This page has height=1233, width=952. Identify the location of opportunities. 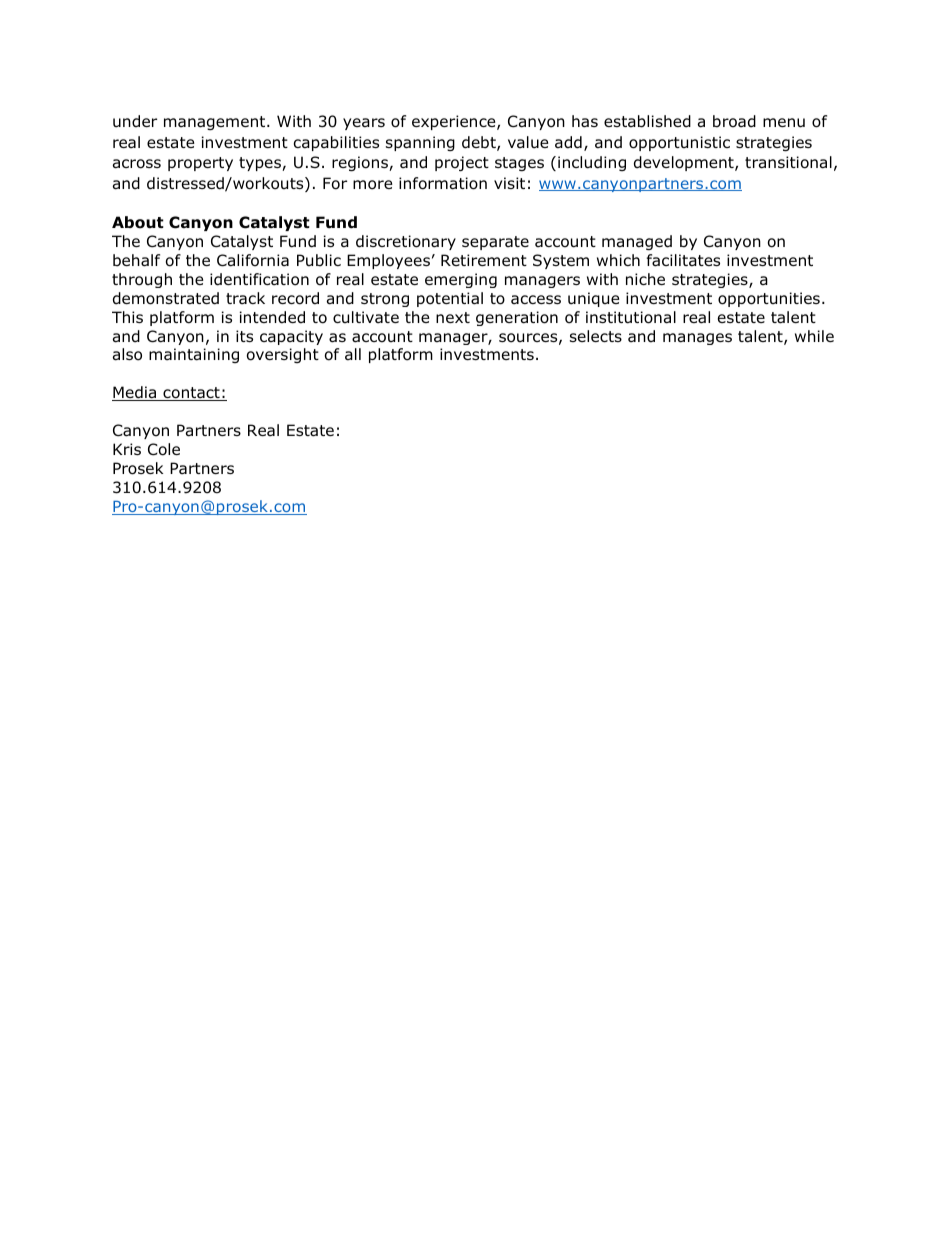
(769, 299).
